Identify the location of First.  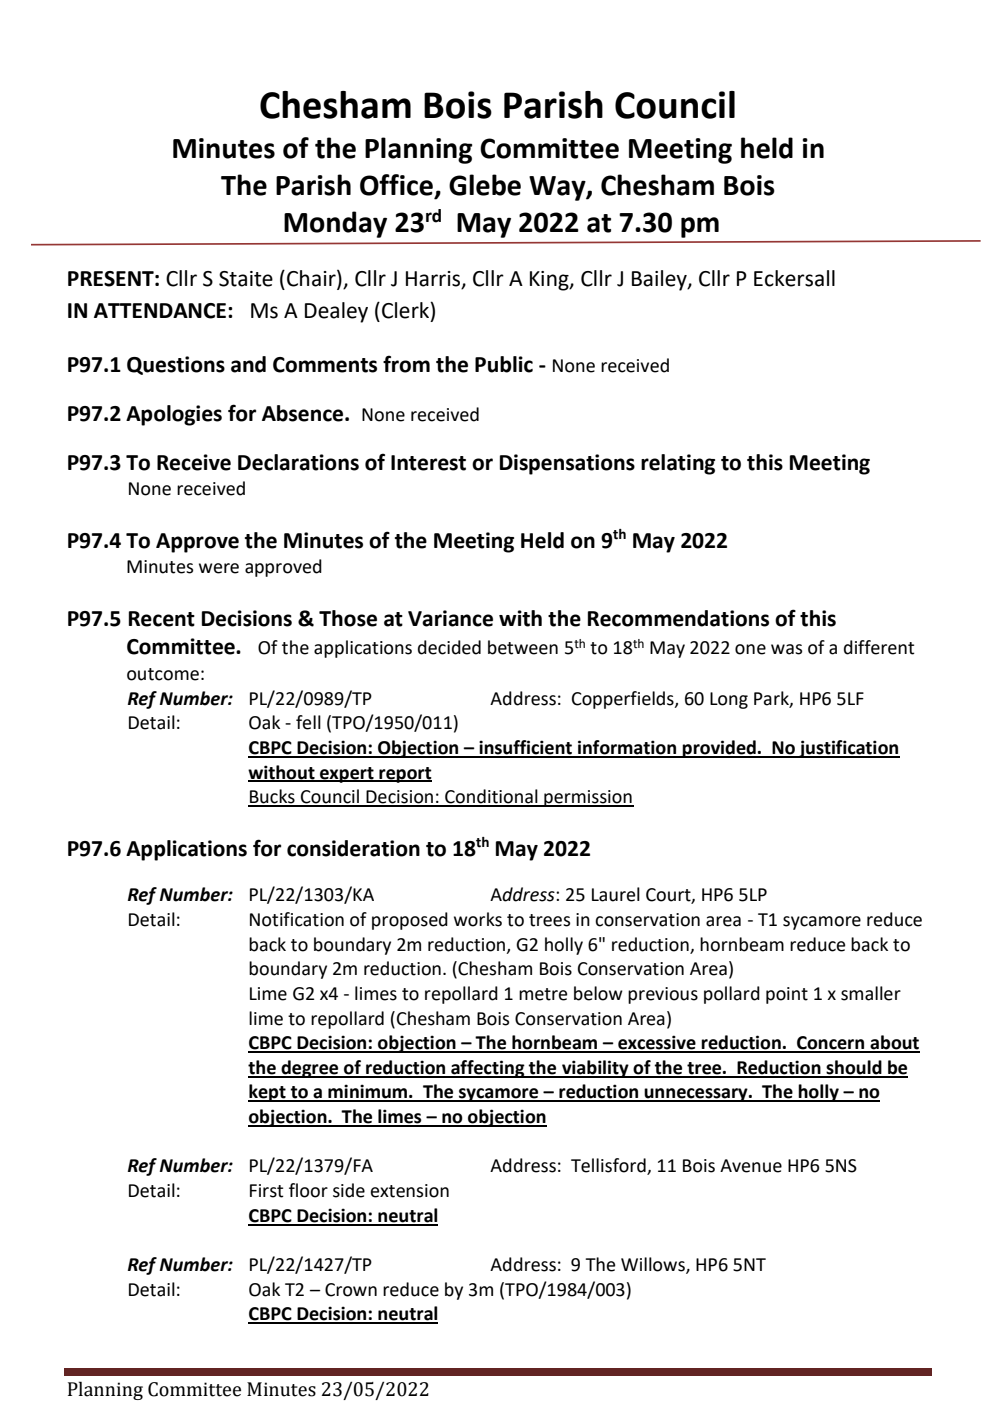
(267, 1191).
